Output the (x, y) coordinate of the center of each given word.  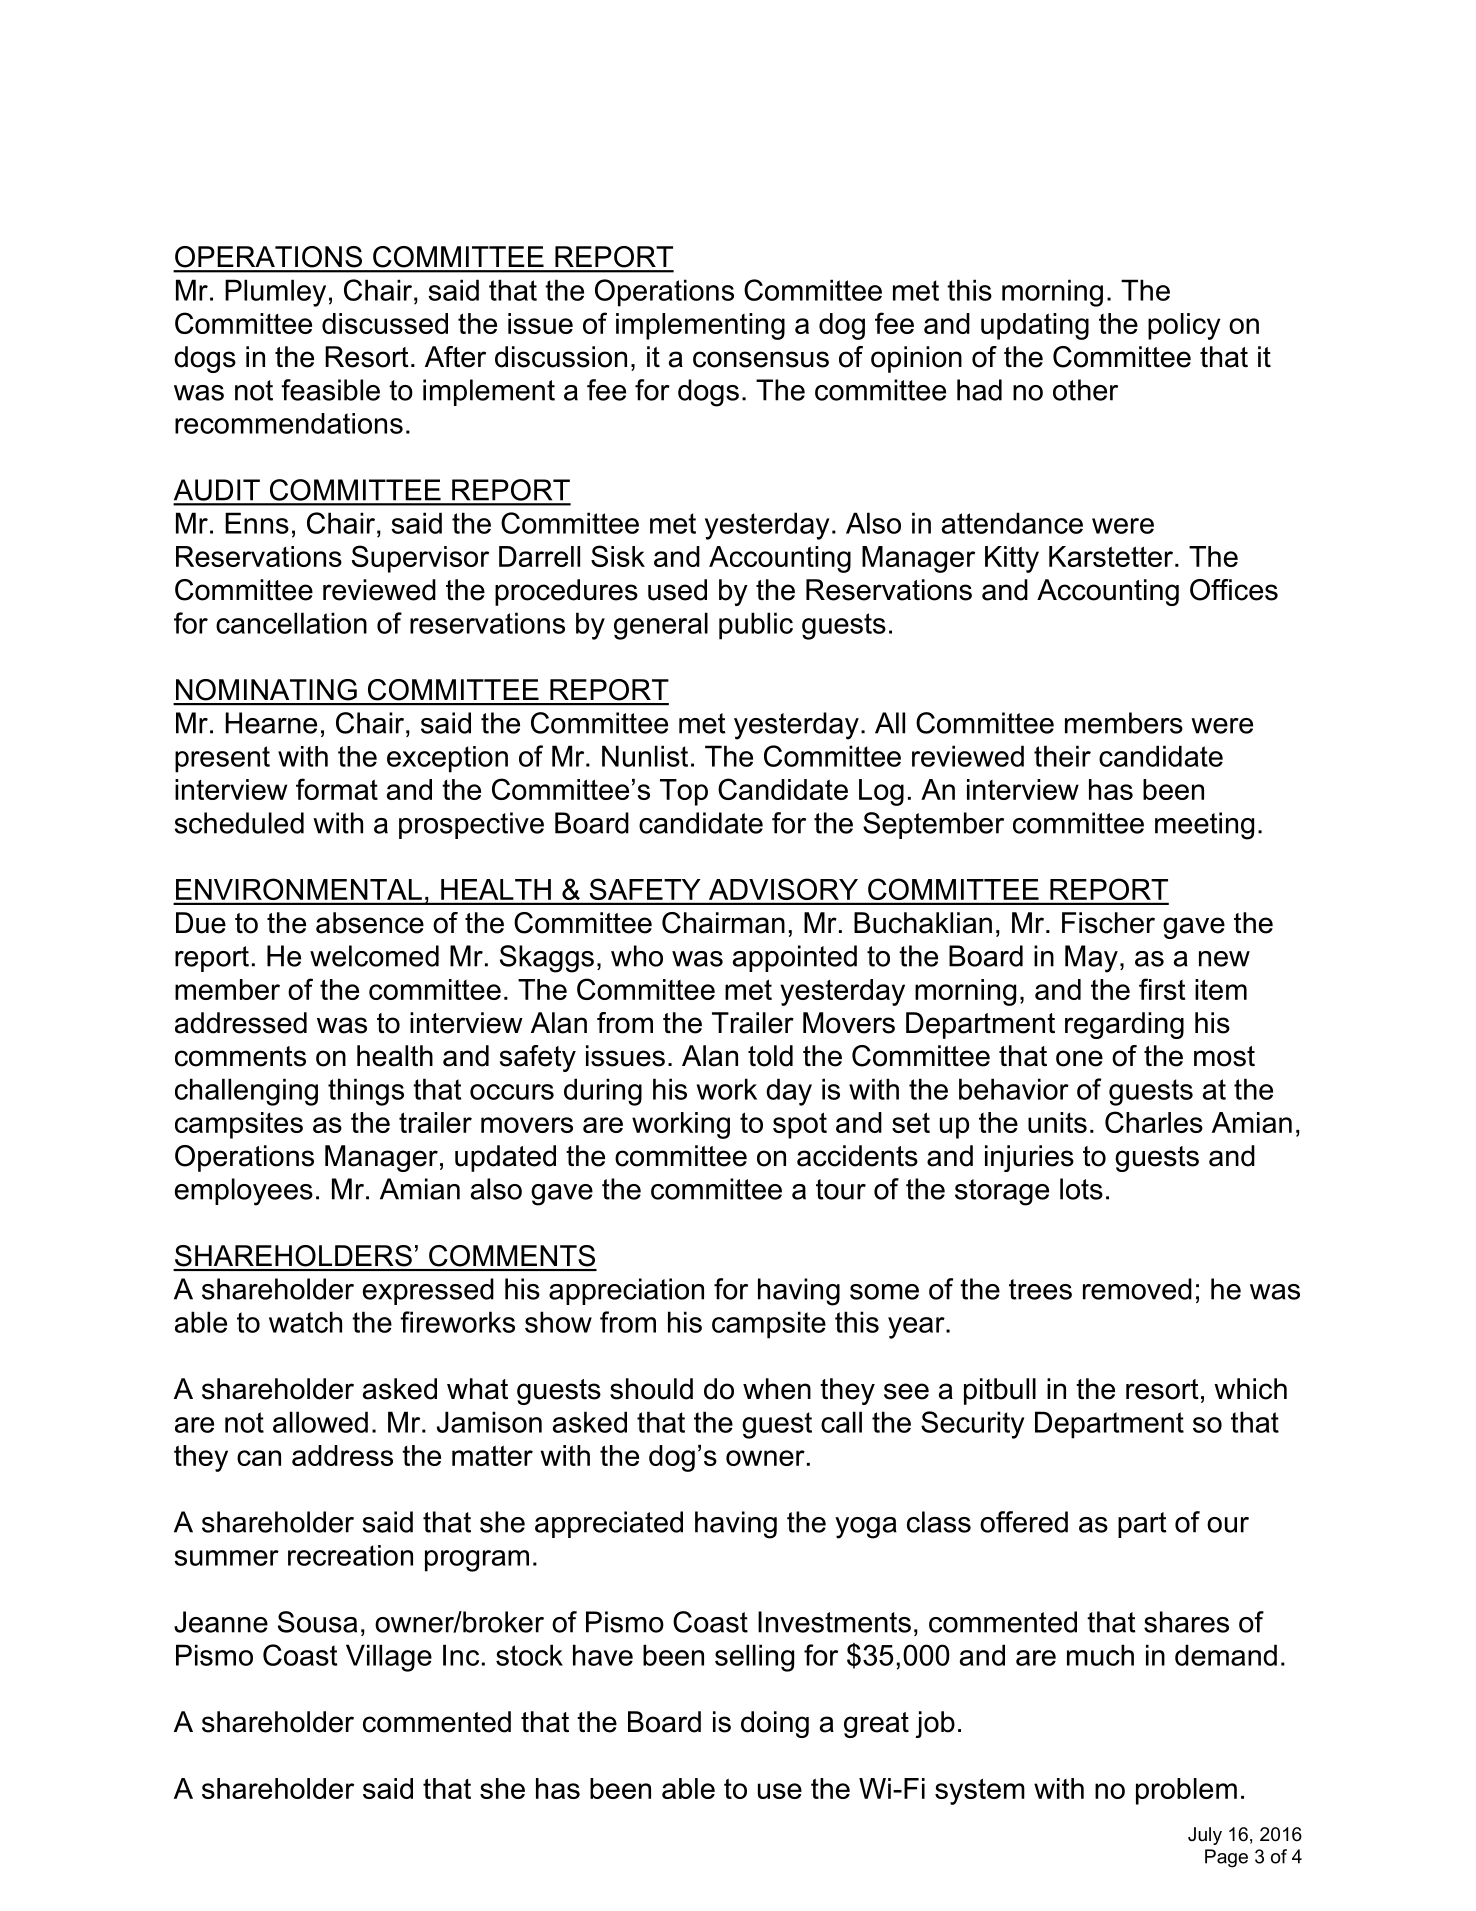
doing (775, 1724)
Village (389, 1658)
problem (1186, 1791)
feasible (330, 390)
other (1085, 390)
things (366, 1092)
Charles (1154, 1122)
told (770, 1056)
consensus (761, 359)
